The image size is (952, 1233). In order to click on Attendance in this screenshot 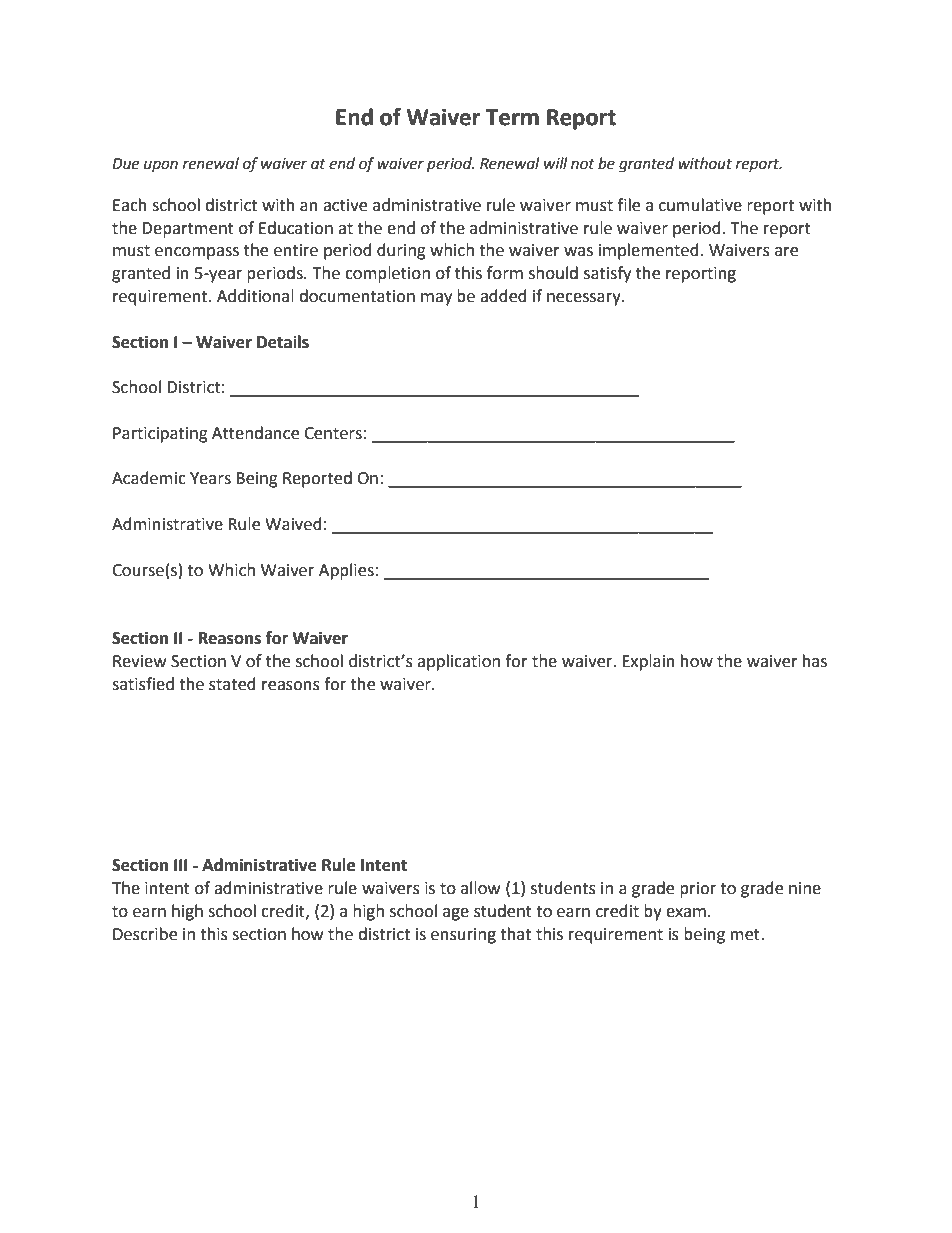, I will do `click(255, 433)`.
